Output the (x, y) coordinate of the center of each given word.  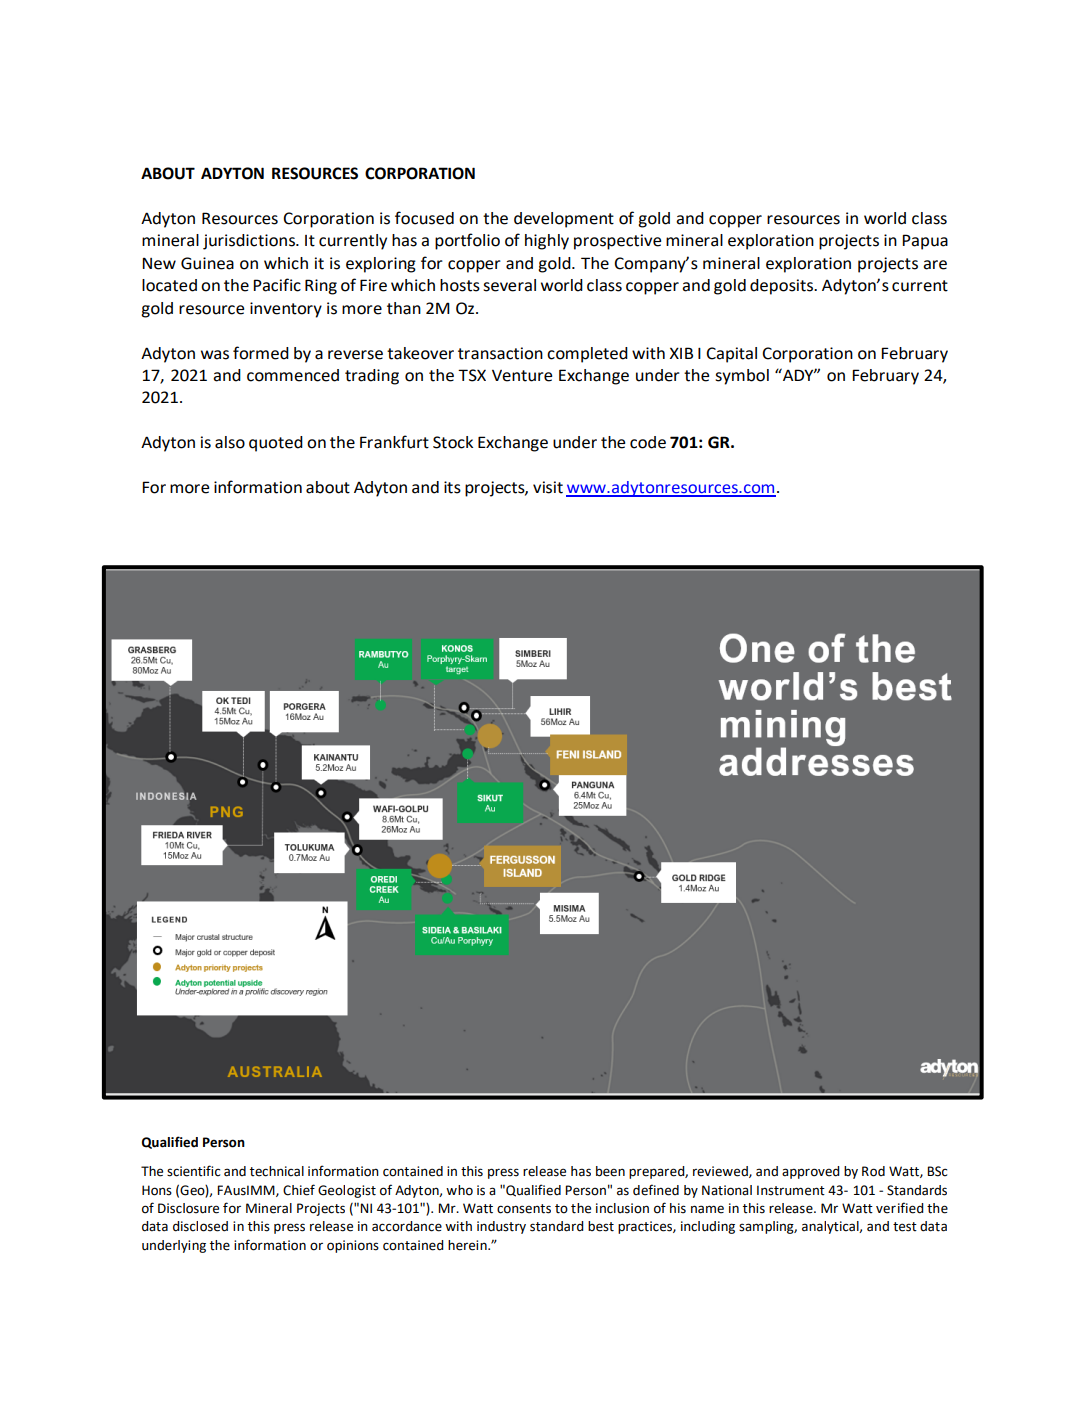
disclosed (200, 1226)
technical (277, 1171)
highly (547, 242)
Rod (873, 1171)
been (610, 1171)
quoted (276, 444)
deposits (783, 287)
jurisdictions (250, 242)
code (648, 442)
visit (548, 487)
